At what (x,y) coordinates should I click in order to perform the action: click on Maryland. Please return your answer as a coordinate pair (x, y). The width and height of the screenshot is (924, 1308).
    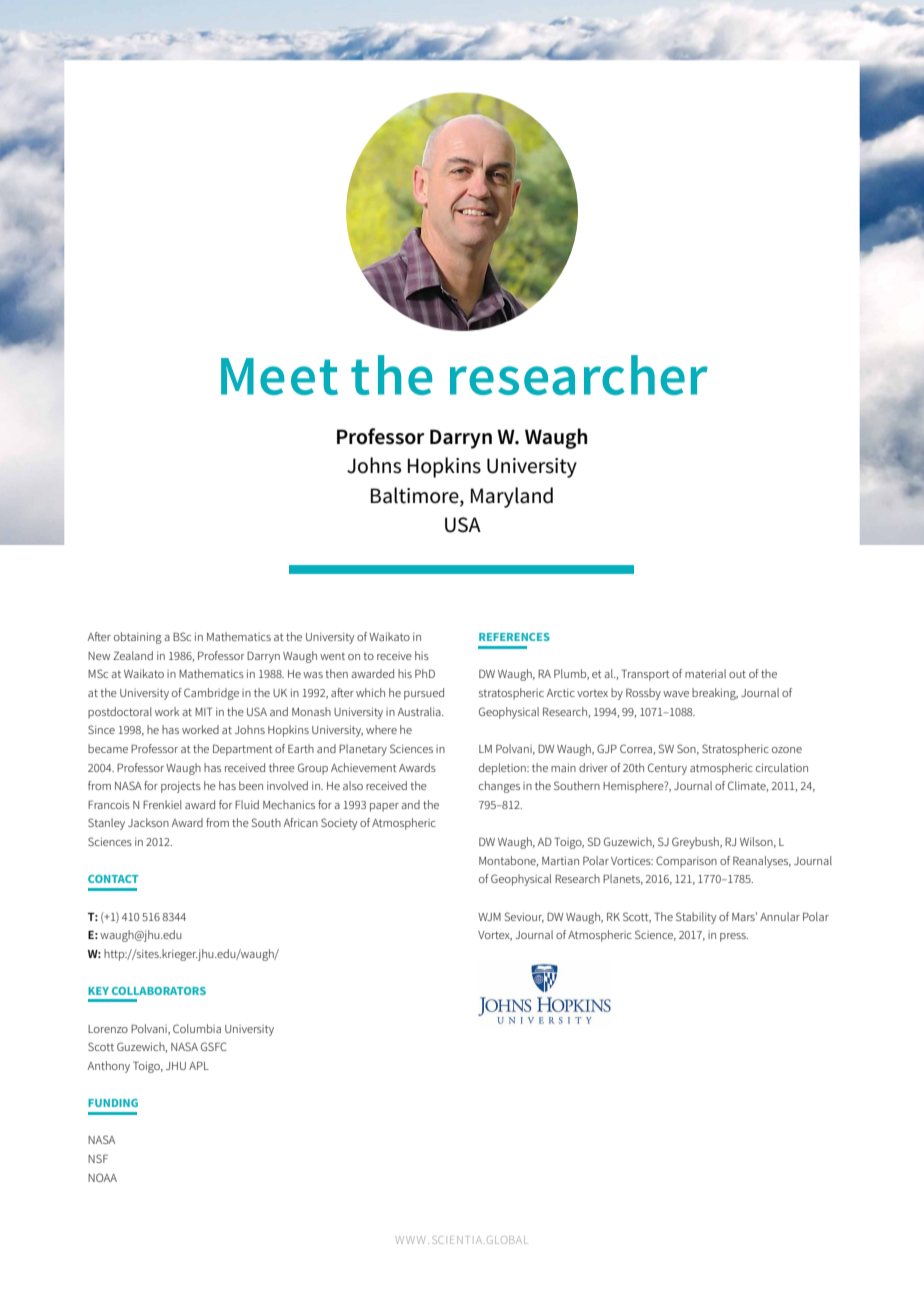
    Looking at the image, I should click on (512, 497).
